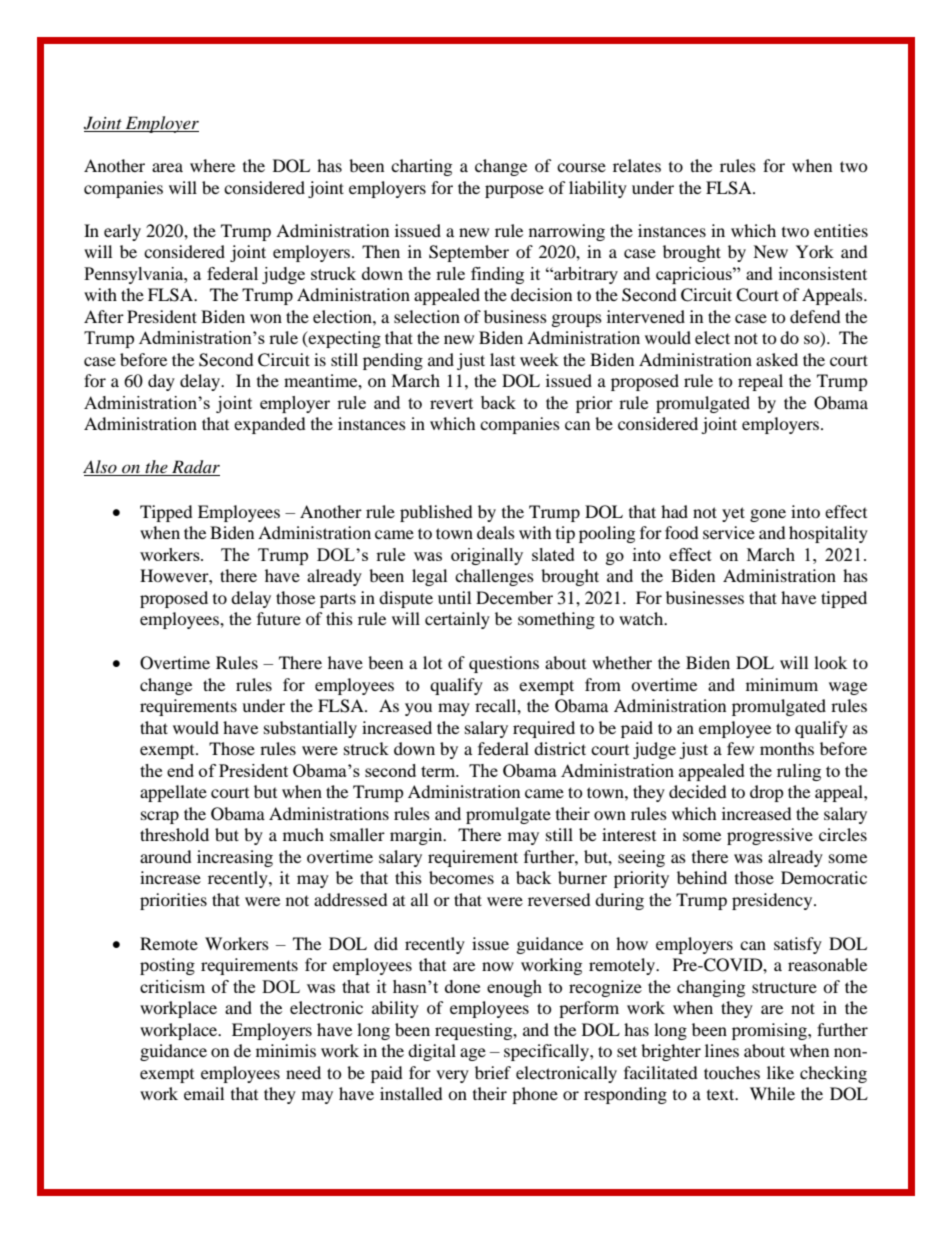 This image has width=952, height=1233. I want to click on purpose, so click(514, 191).
